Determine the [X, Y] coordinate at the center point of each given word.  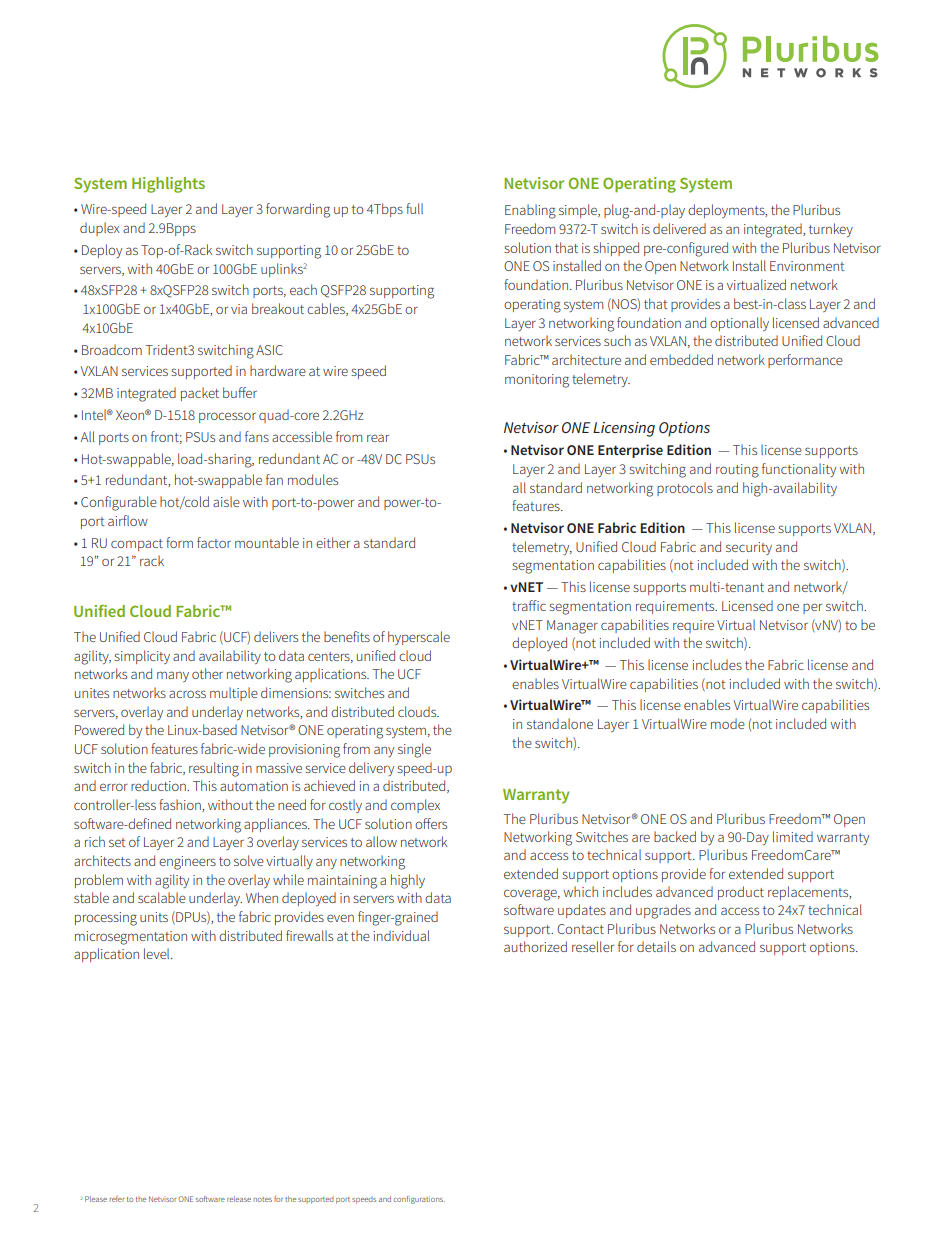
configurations [419, 1200]
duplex [100, 229]
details [656, 946]
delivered [679, 228]
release [239, 1199]
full [414, 208]
